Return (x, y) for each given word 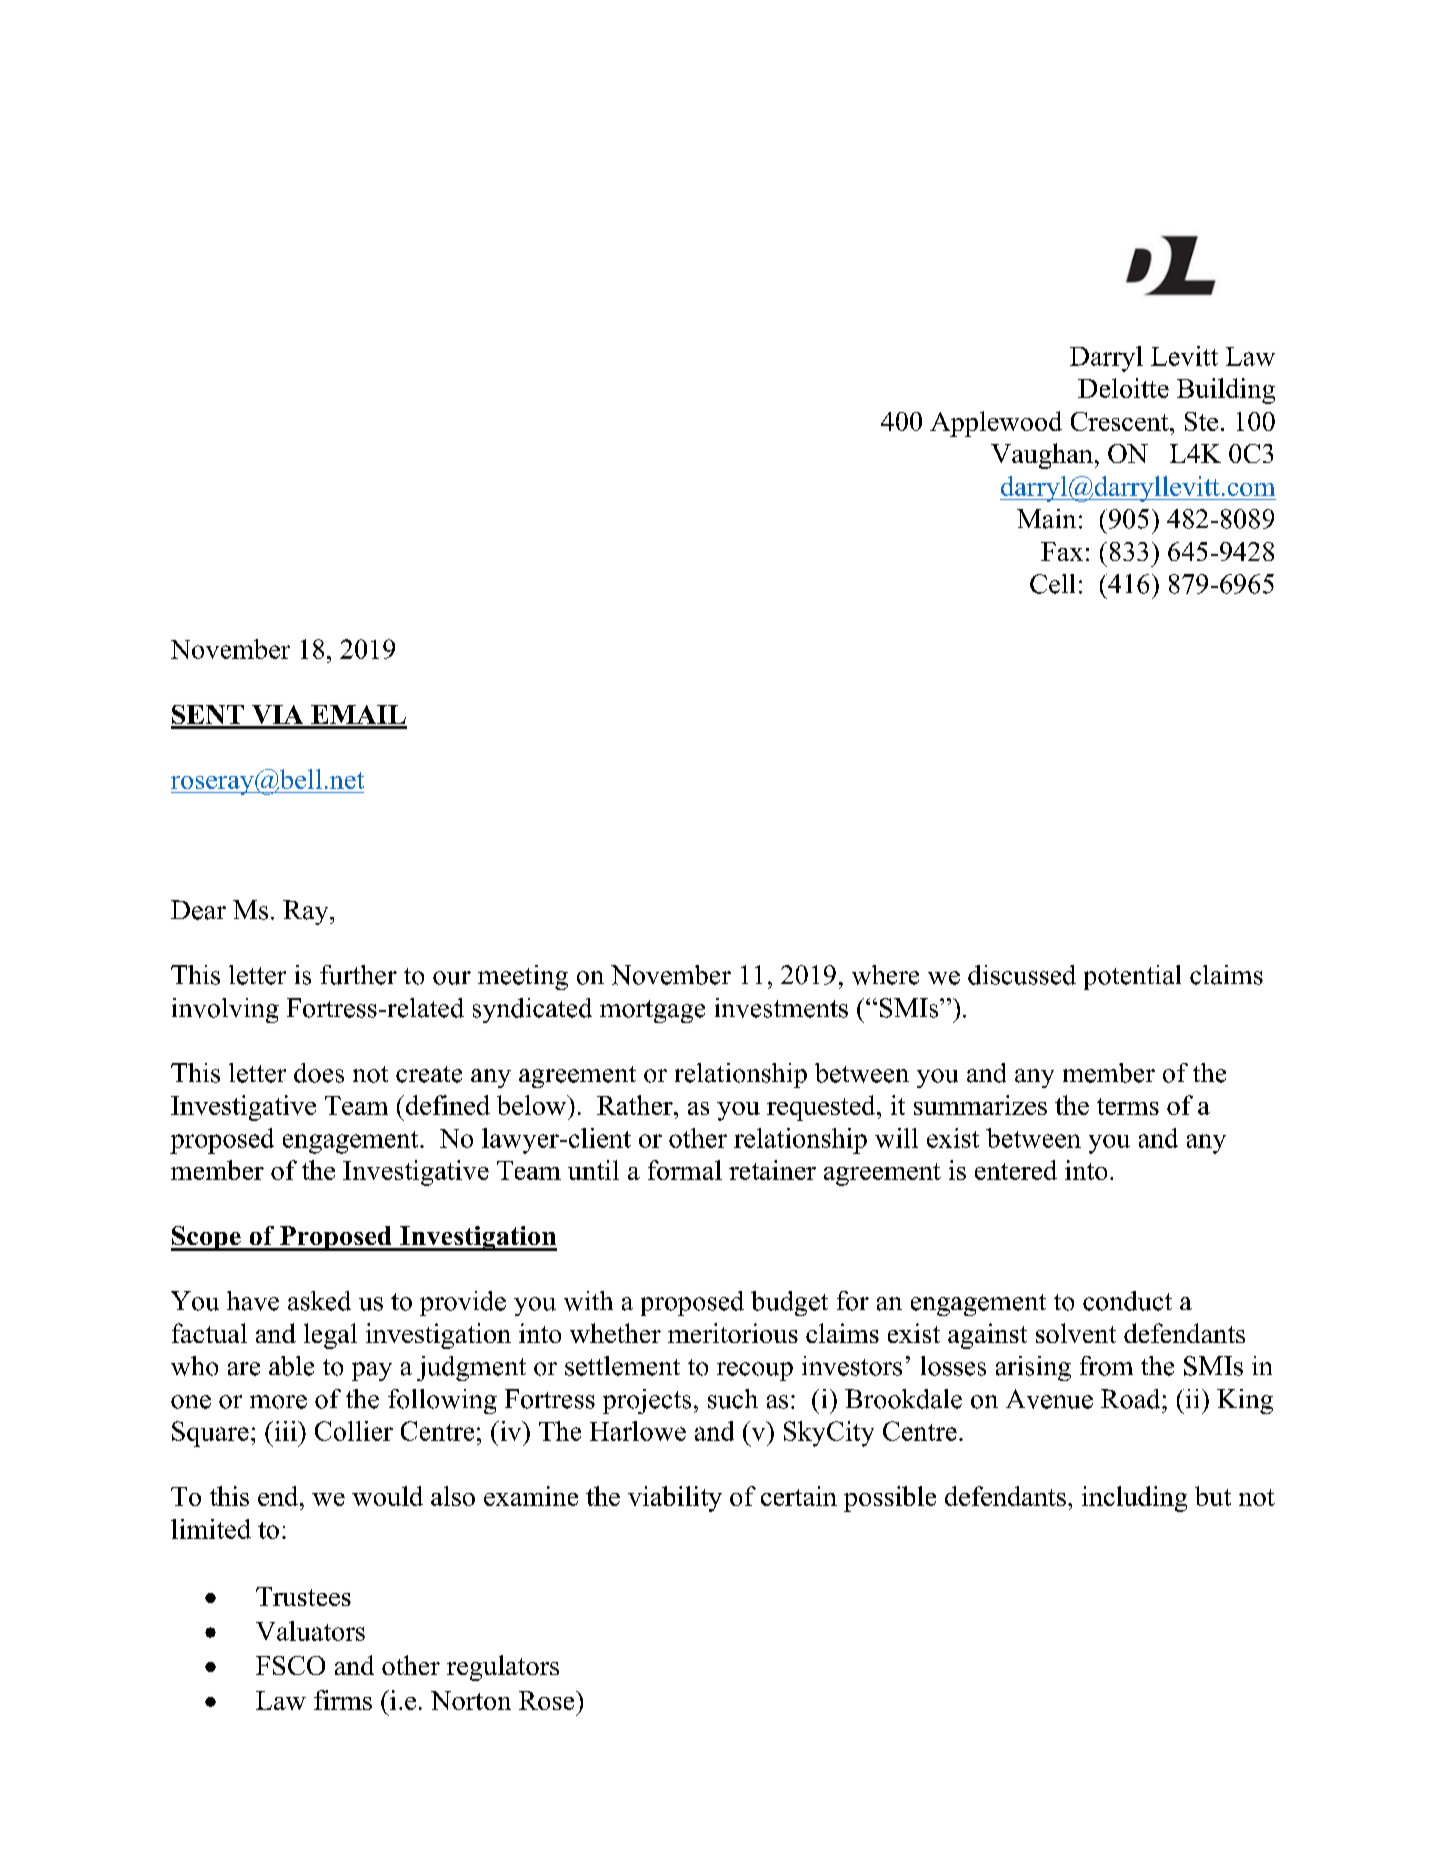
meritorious (733, 1333)
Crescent (1121, 421)
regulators (503, 1668)
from (1106, 1366)
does (319, 1073)
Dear (198, 910)
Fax (1062, 551)
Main (1046, 519)
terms (1128, 1106)
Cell (1052, 584)
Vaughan (1042, 456)
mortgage (652, 1011)
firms (343, 1700)
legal (330, 1336)
